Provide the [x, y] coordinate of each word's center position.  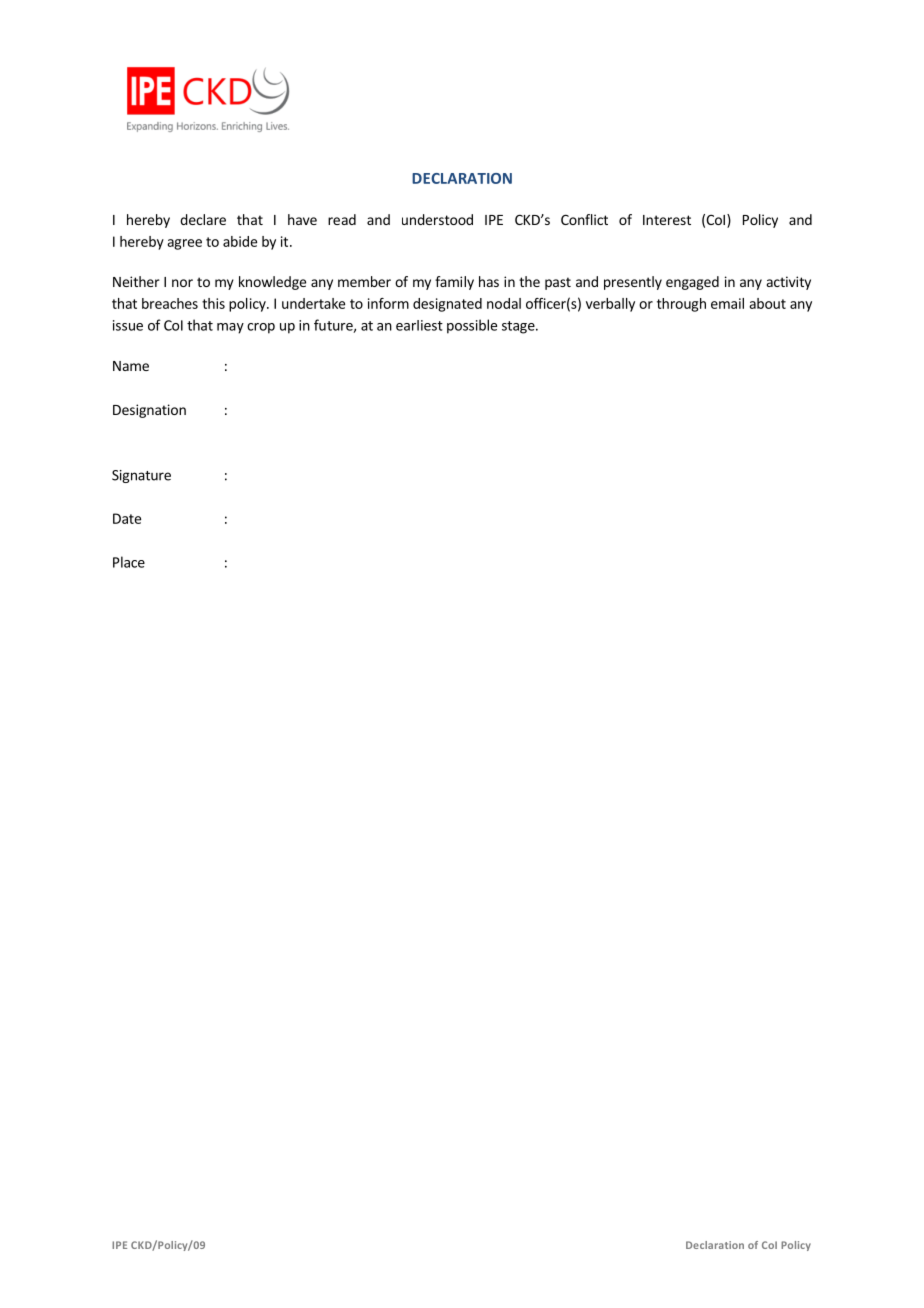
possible [472, 326]
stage [519, 327]
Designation [149, 411]
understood [437, 219]
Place [129, 562]
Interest [667, 220]
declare [203, 219]
